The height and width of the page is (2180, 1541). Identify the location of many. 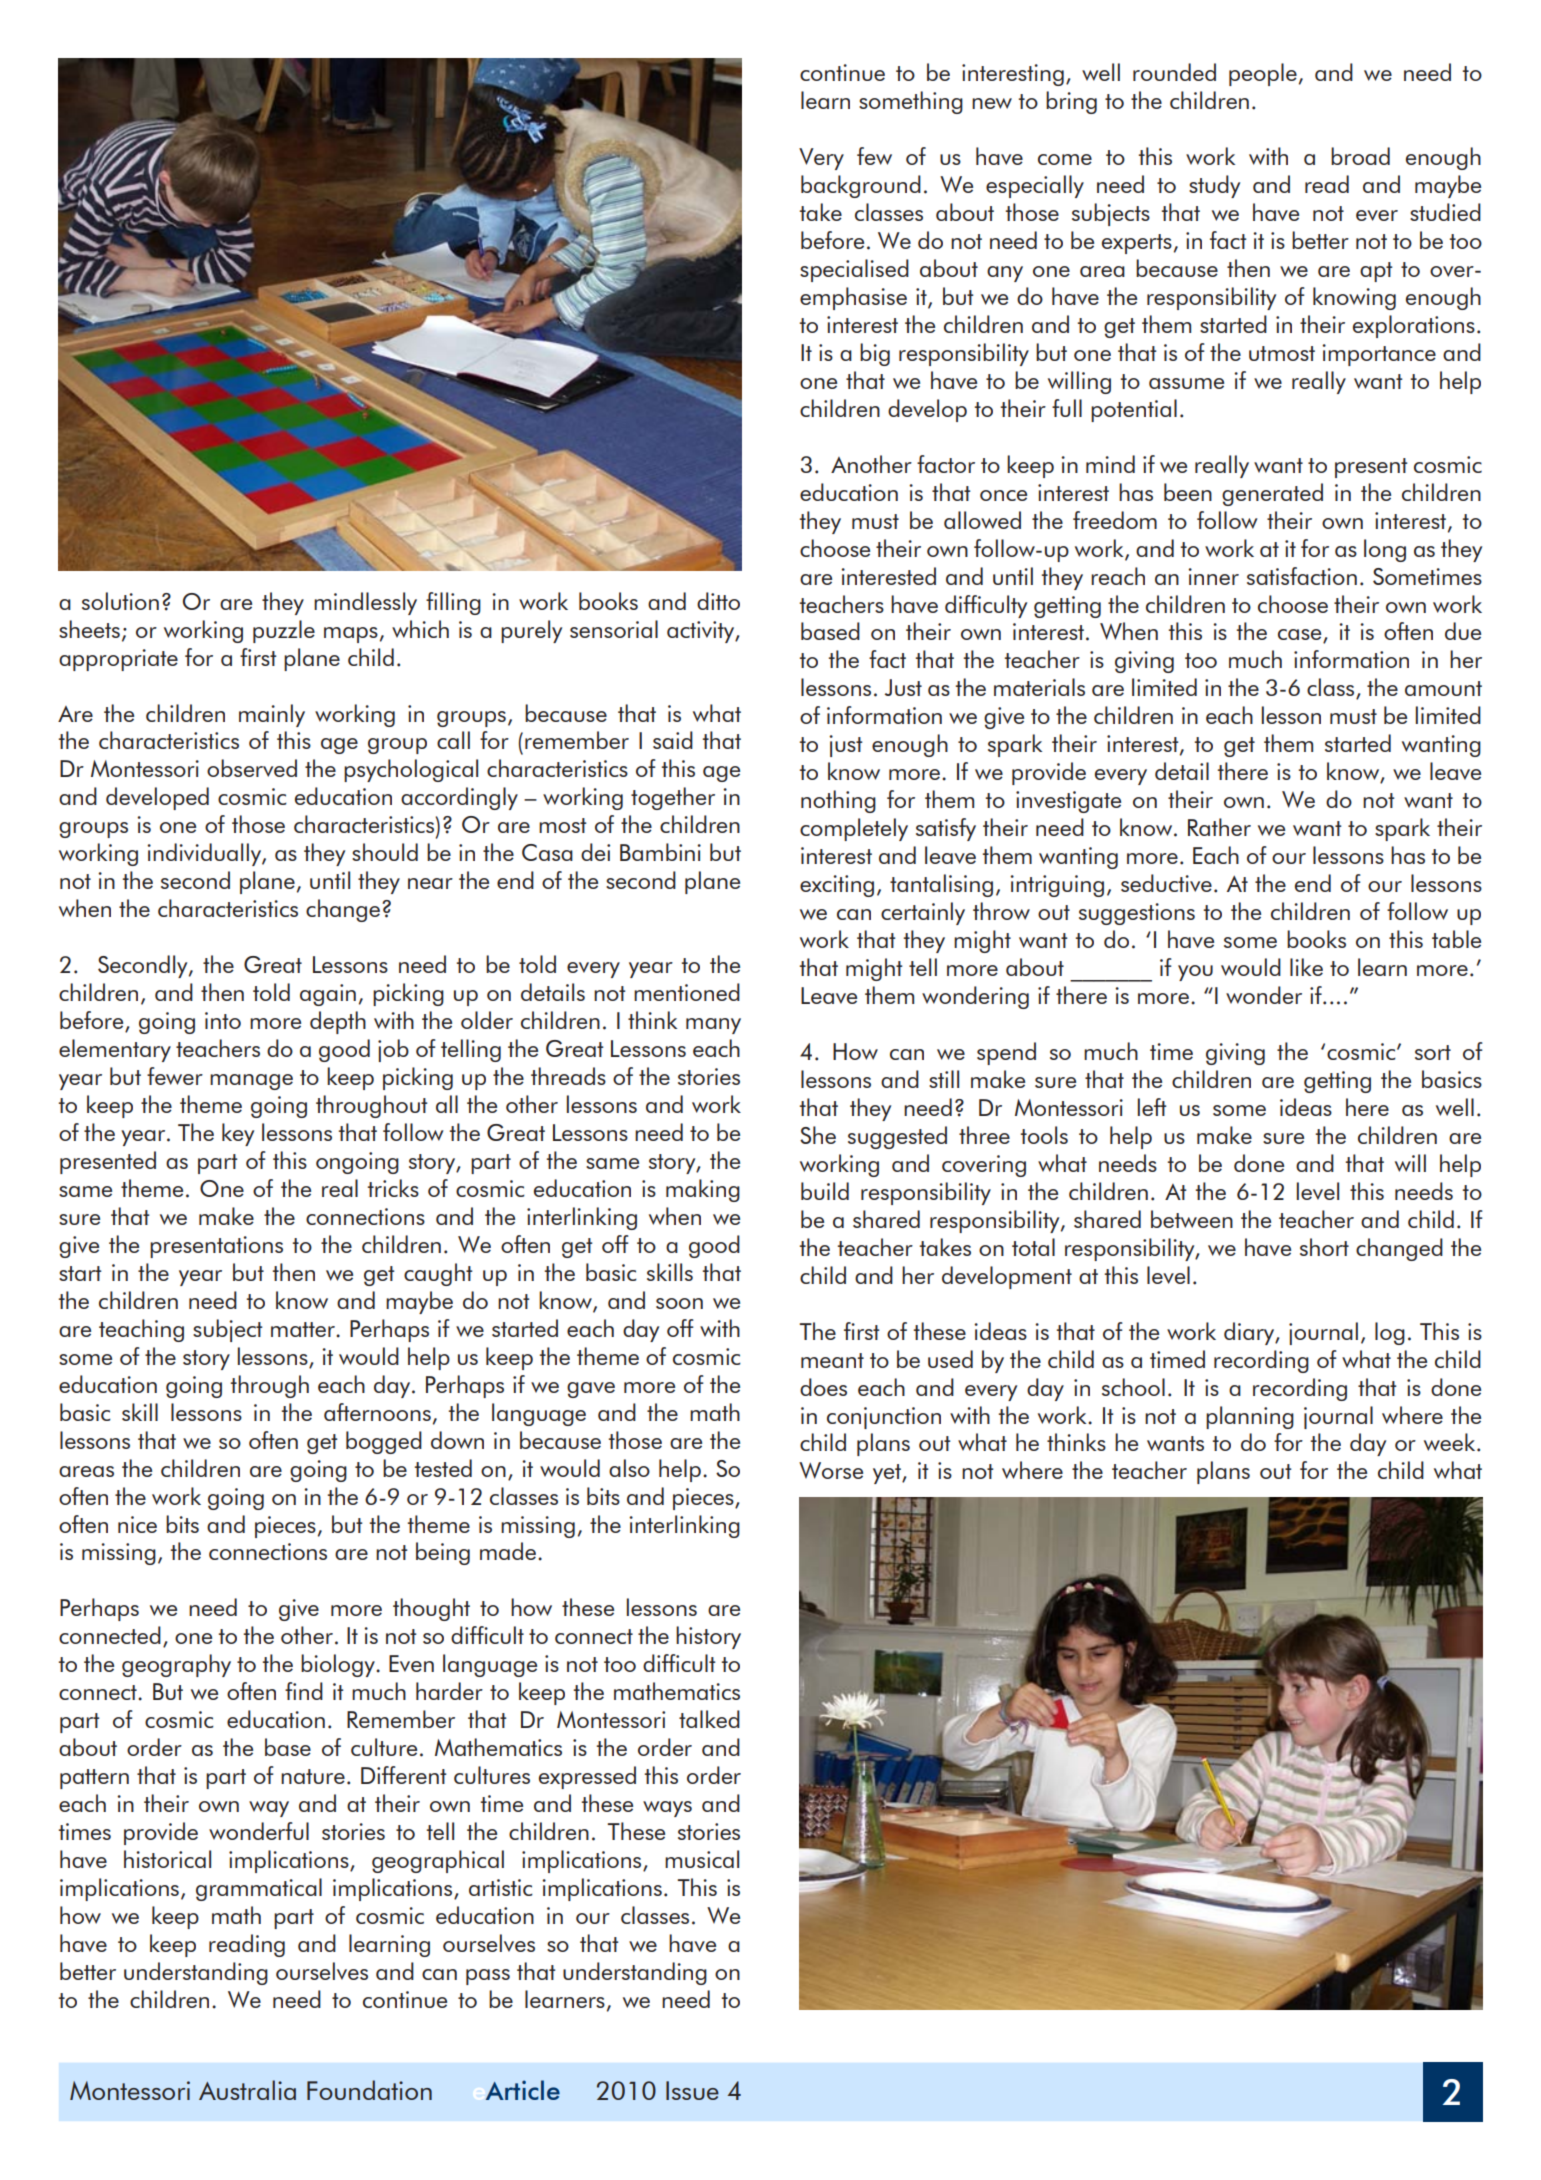
(713, 1026).
